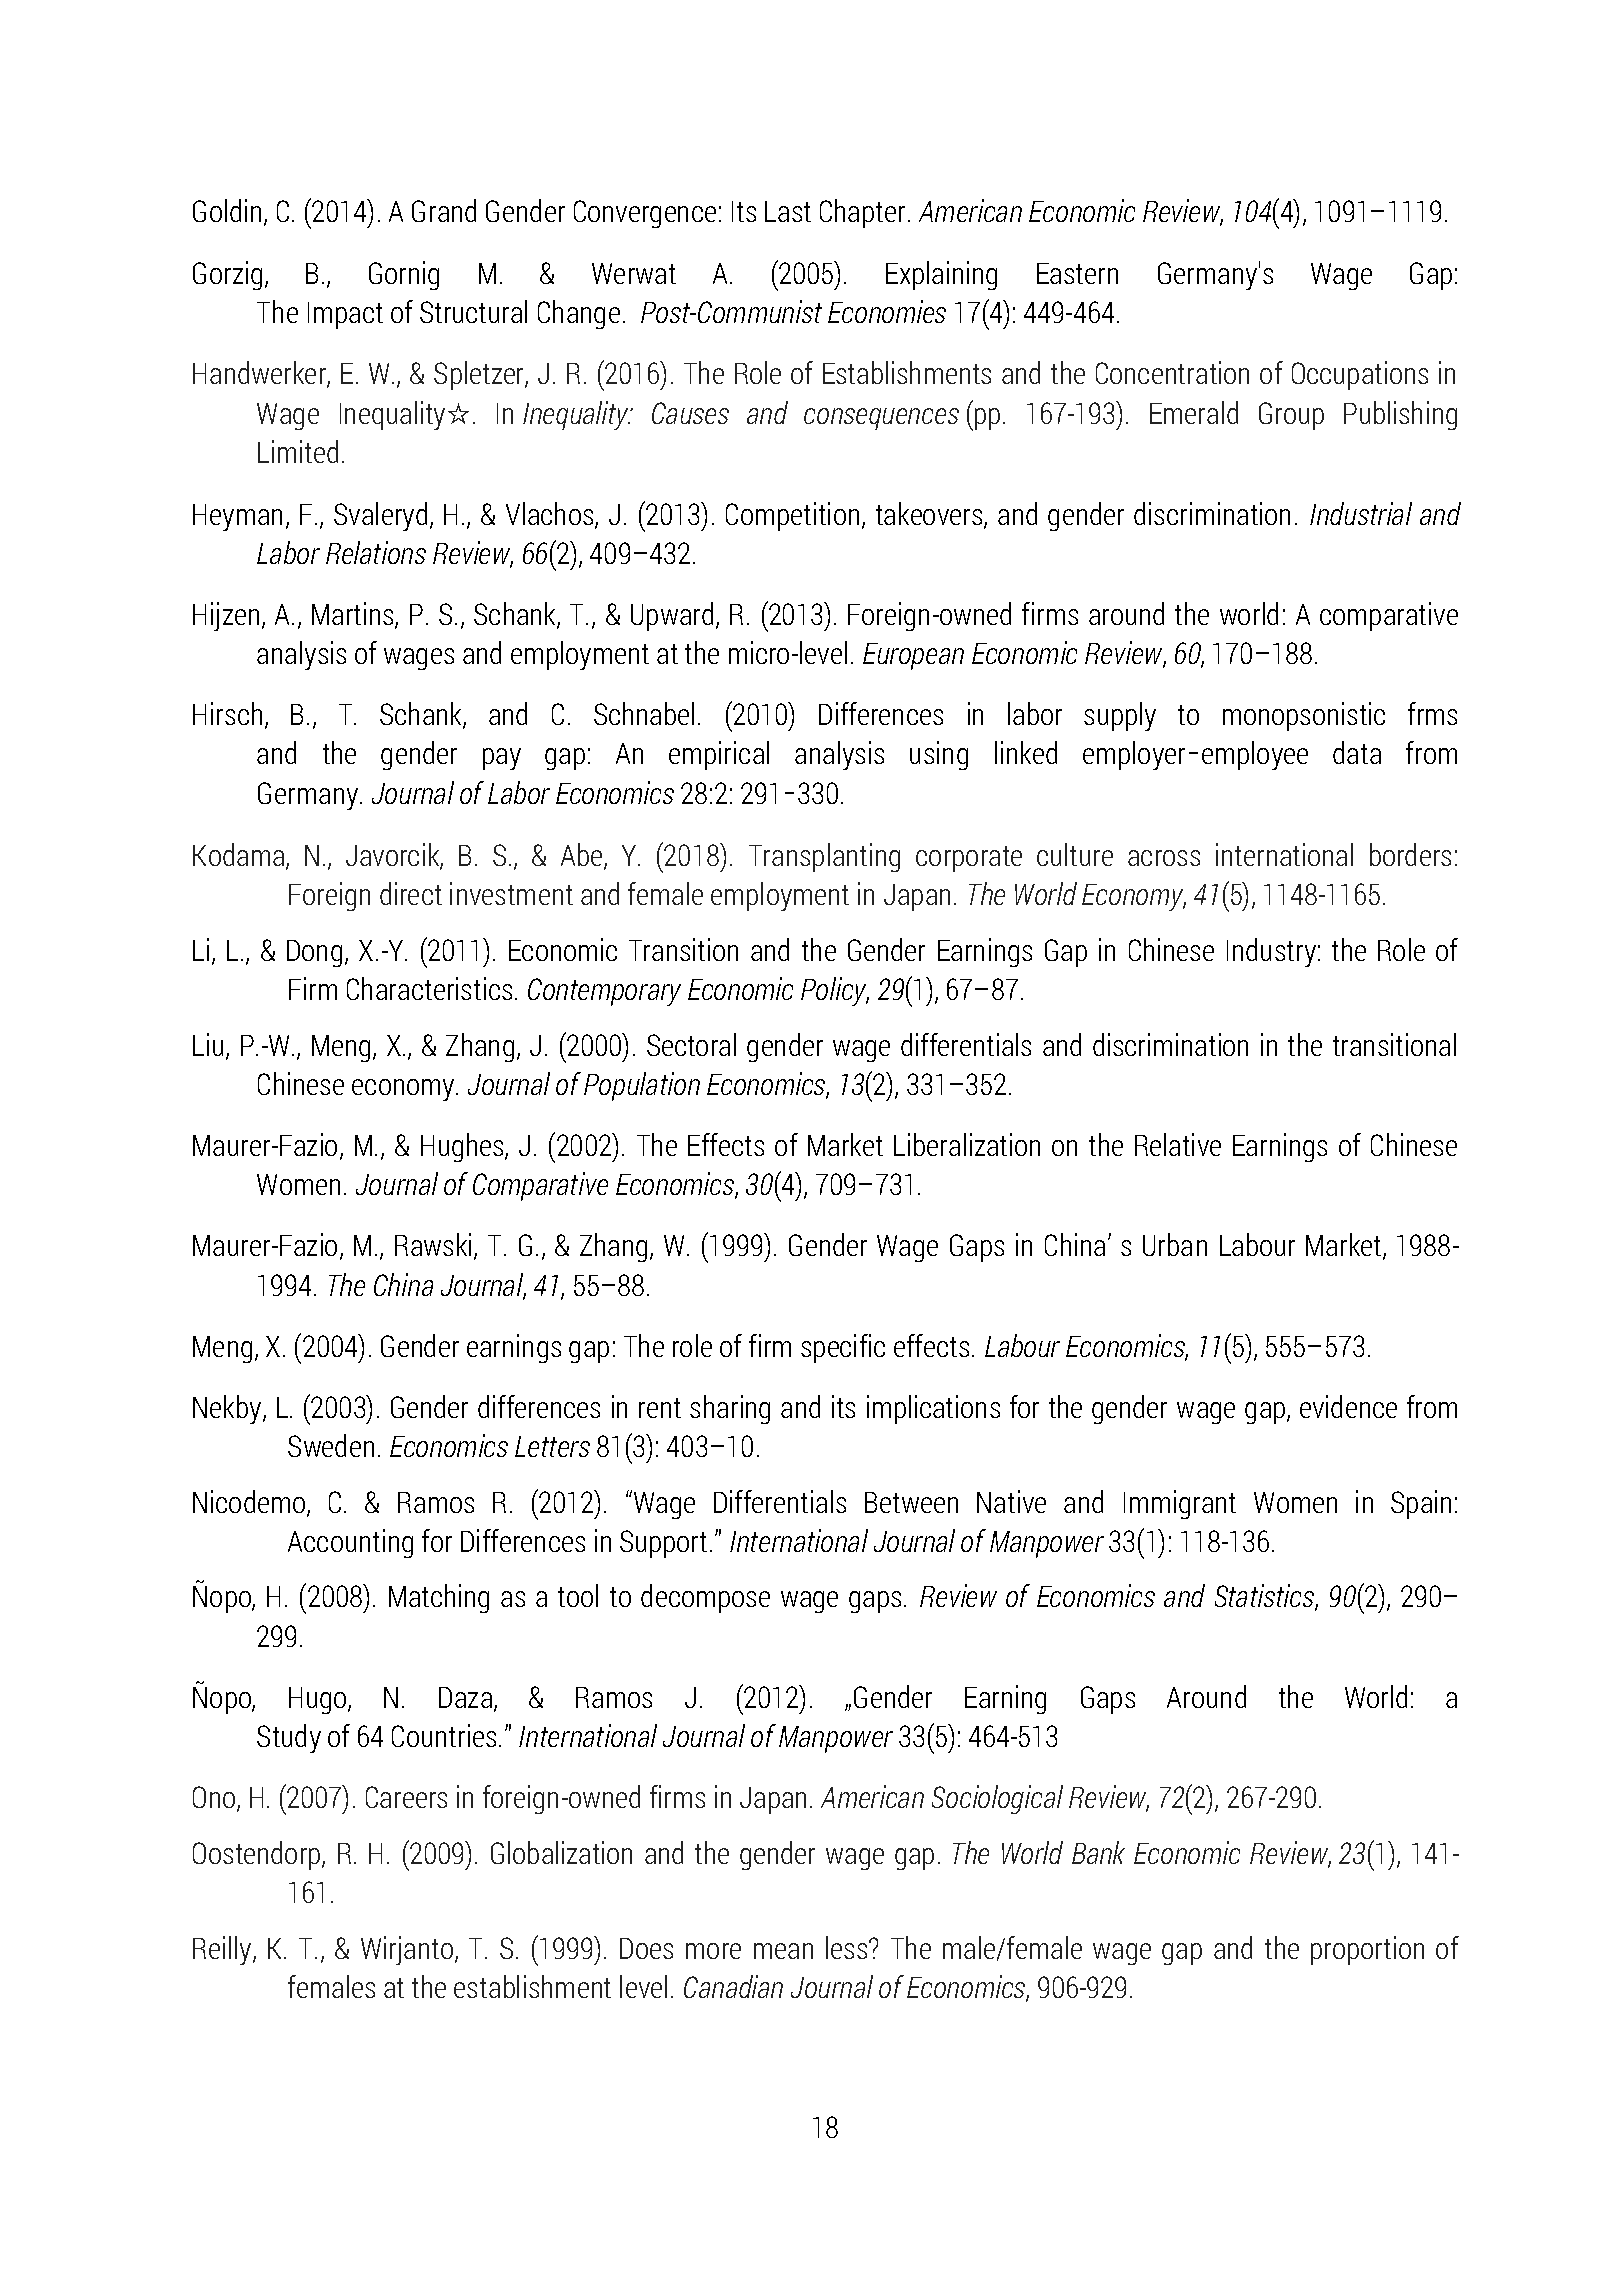 This screenshot has height=2282, width=1613. I want to click on Transplanting, so click(824, 857).
